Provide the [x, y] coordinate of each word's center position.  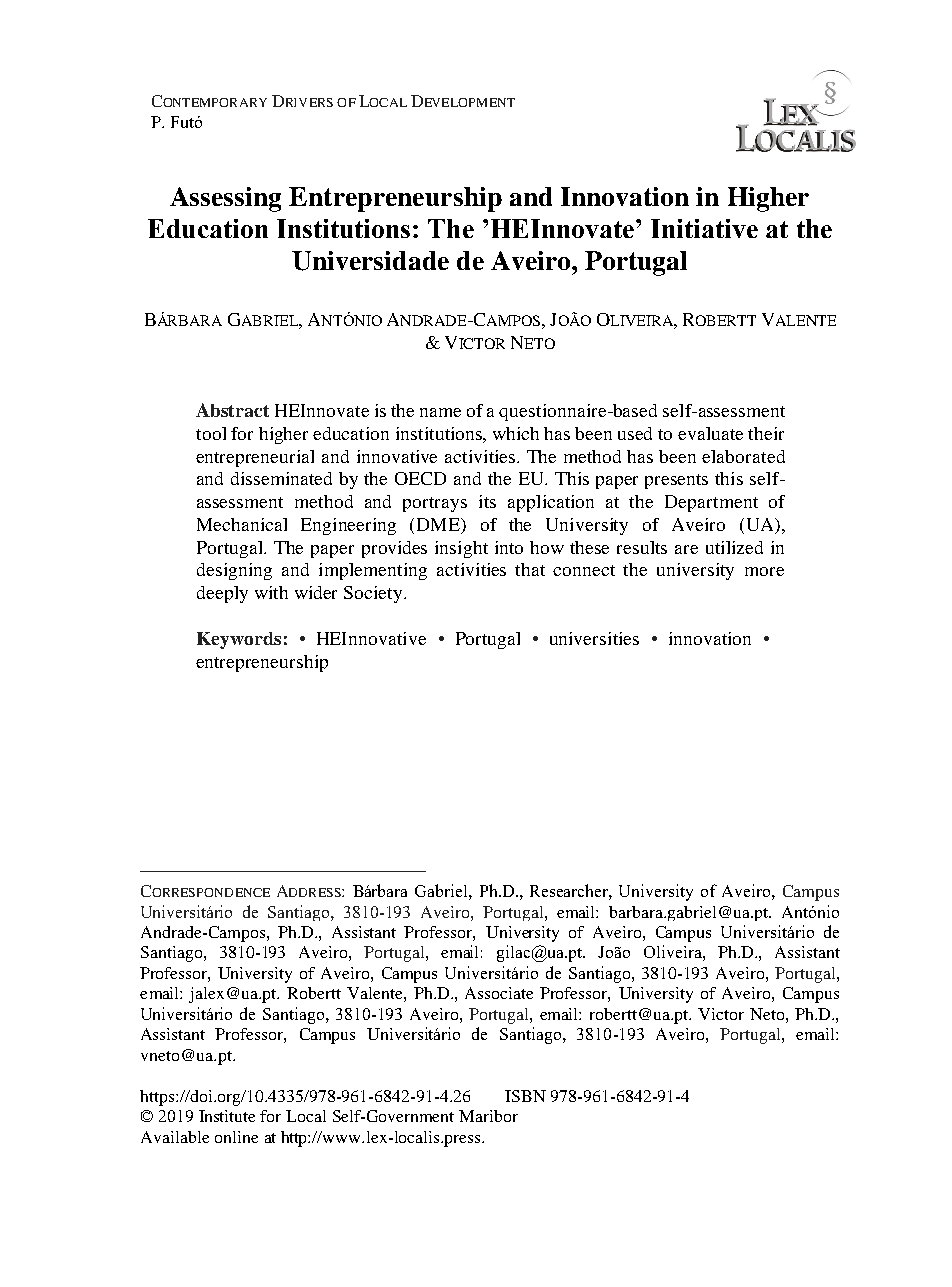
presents [676, 481]
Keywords [239, 640]
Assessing [225, 199]
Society [374, 594]
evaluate [710, 433]
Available [175, 1137]
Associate [499, 993]
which [516, 433]
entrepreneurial [255, 458]
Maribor [488, 1116]
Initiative [704, 228]
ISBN [525, 1096]
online [236, 1137]
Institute [227, 1116]
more [764, 571]
